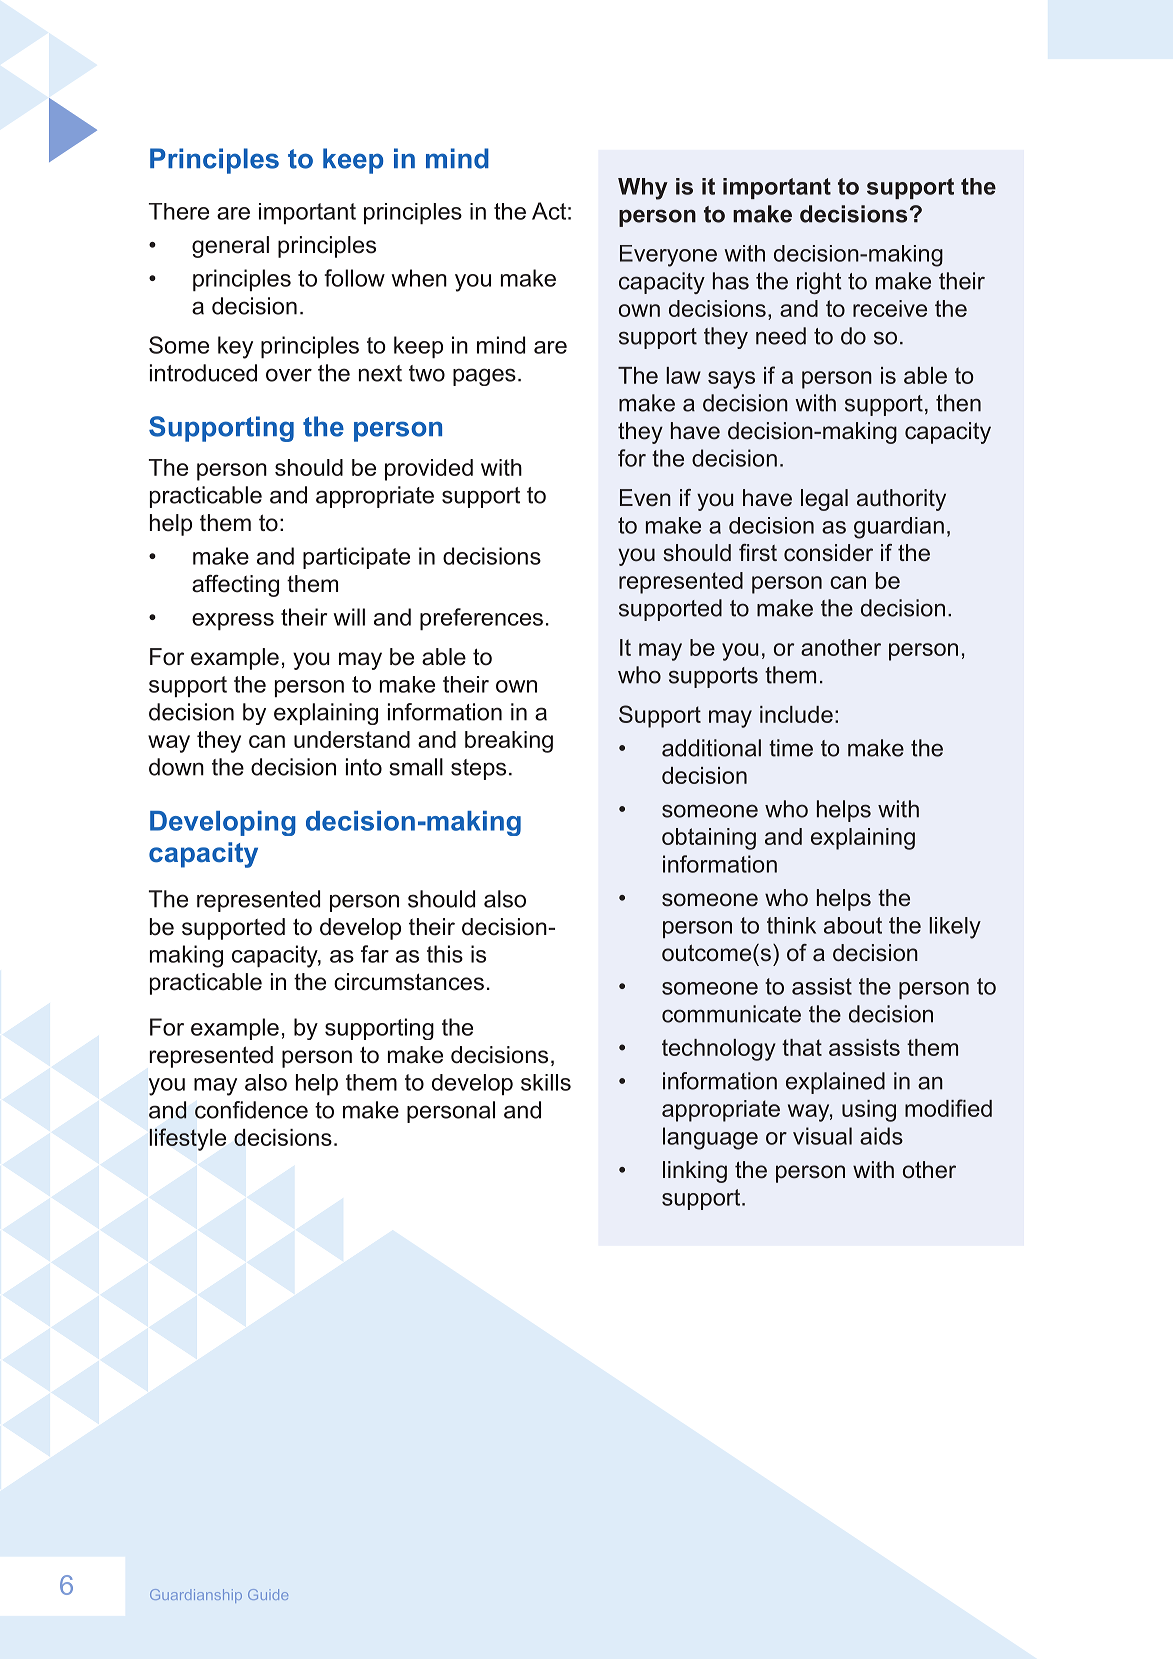  I want to click on right, so click(819, 283).
